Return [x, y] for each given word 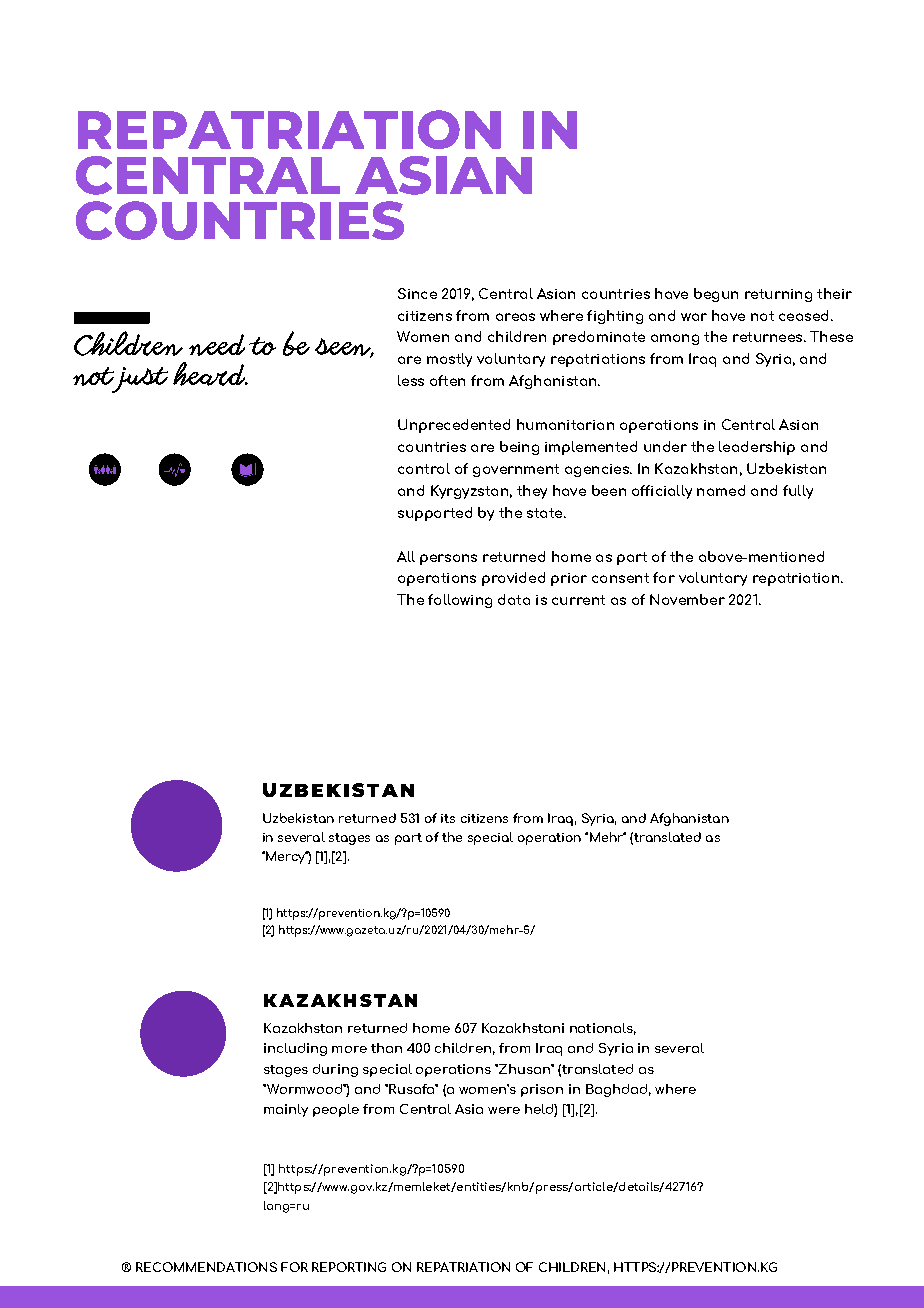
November [687, 599]
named [721, 490]
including [295, 1049]
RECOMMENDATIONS [206, 1267]
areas [515, 317]
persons [448, 559]
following [460, 601]
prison [542, 1090]
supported [435, 514]
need [217, 345]
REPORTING [349, 1267]
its [448, 818]
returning [778, 295]
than [386, 1048]
